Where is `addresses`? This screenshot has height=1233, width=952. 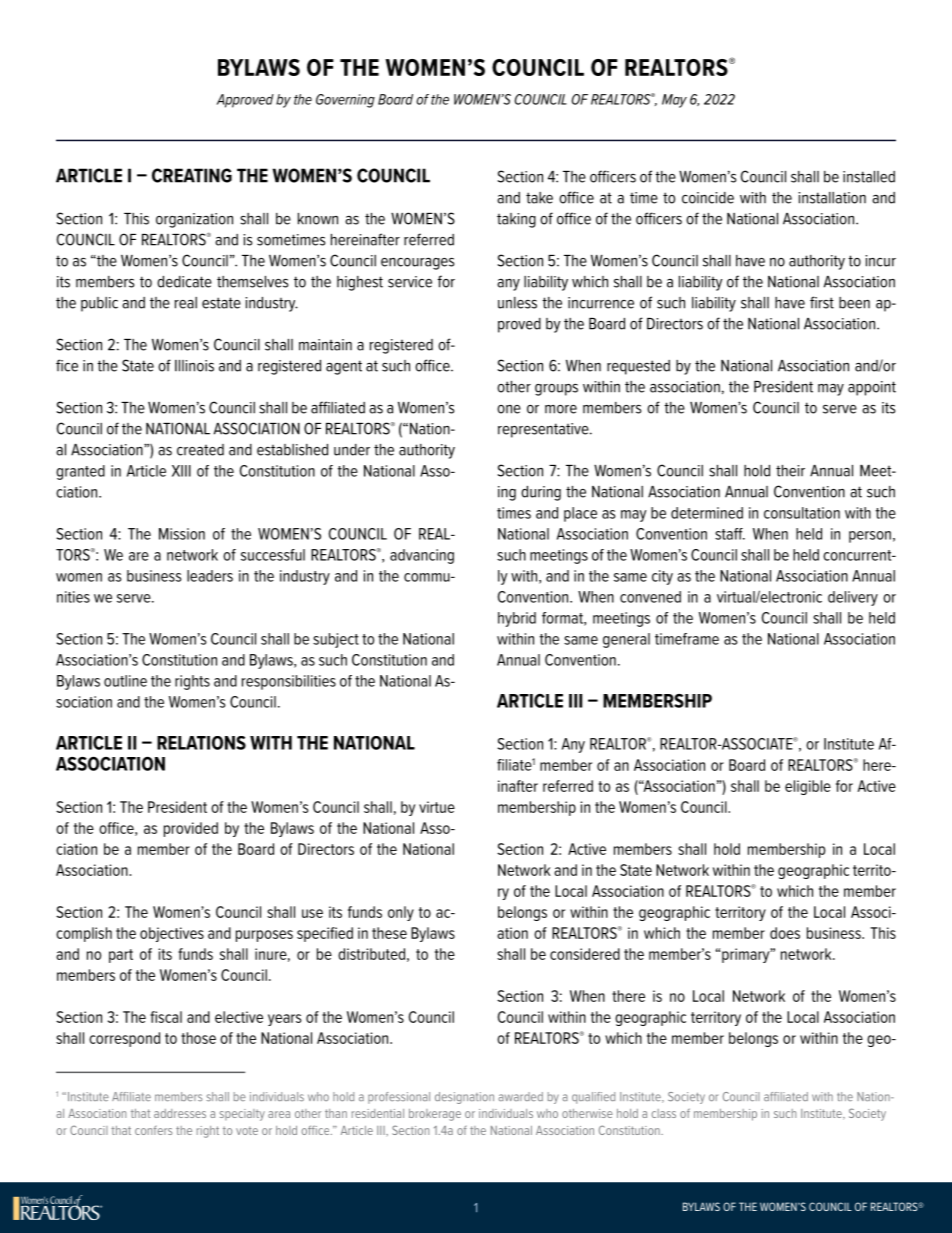 addresses is located at coordinates (180, 1113).
